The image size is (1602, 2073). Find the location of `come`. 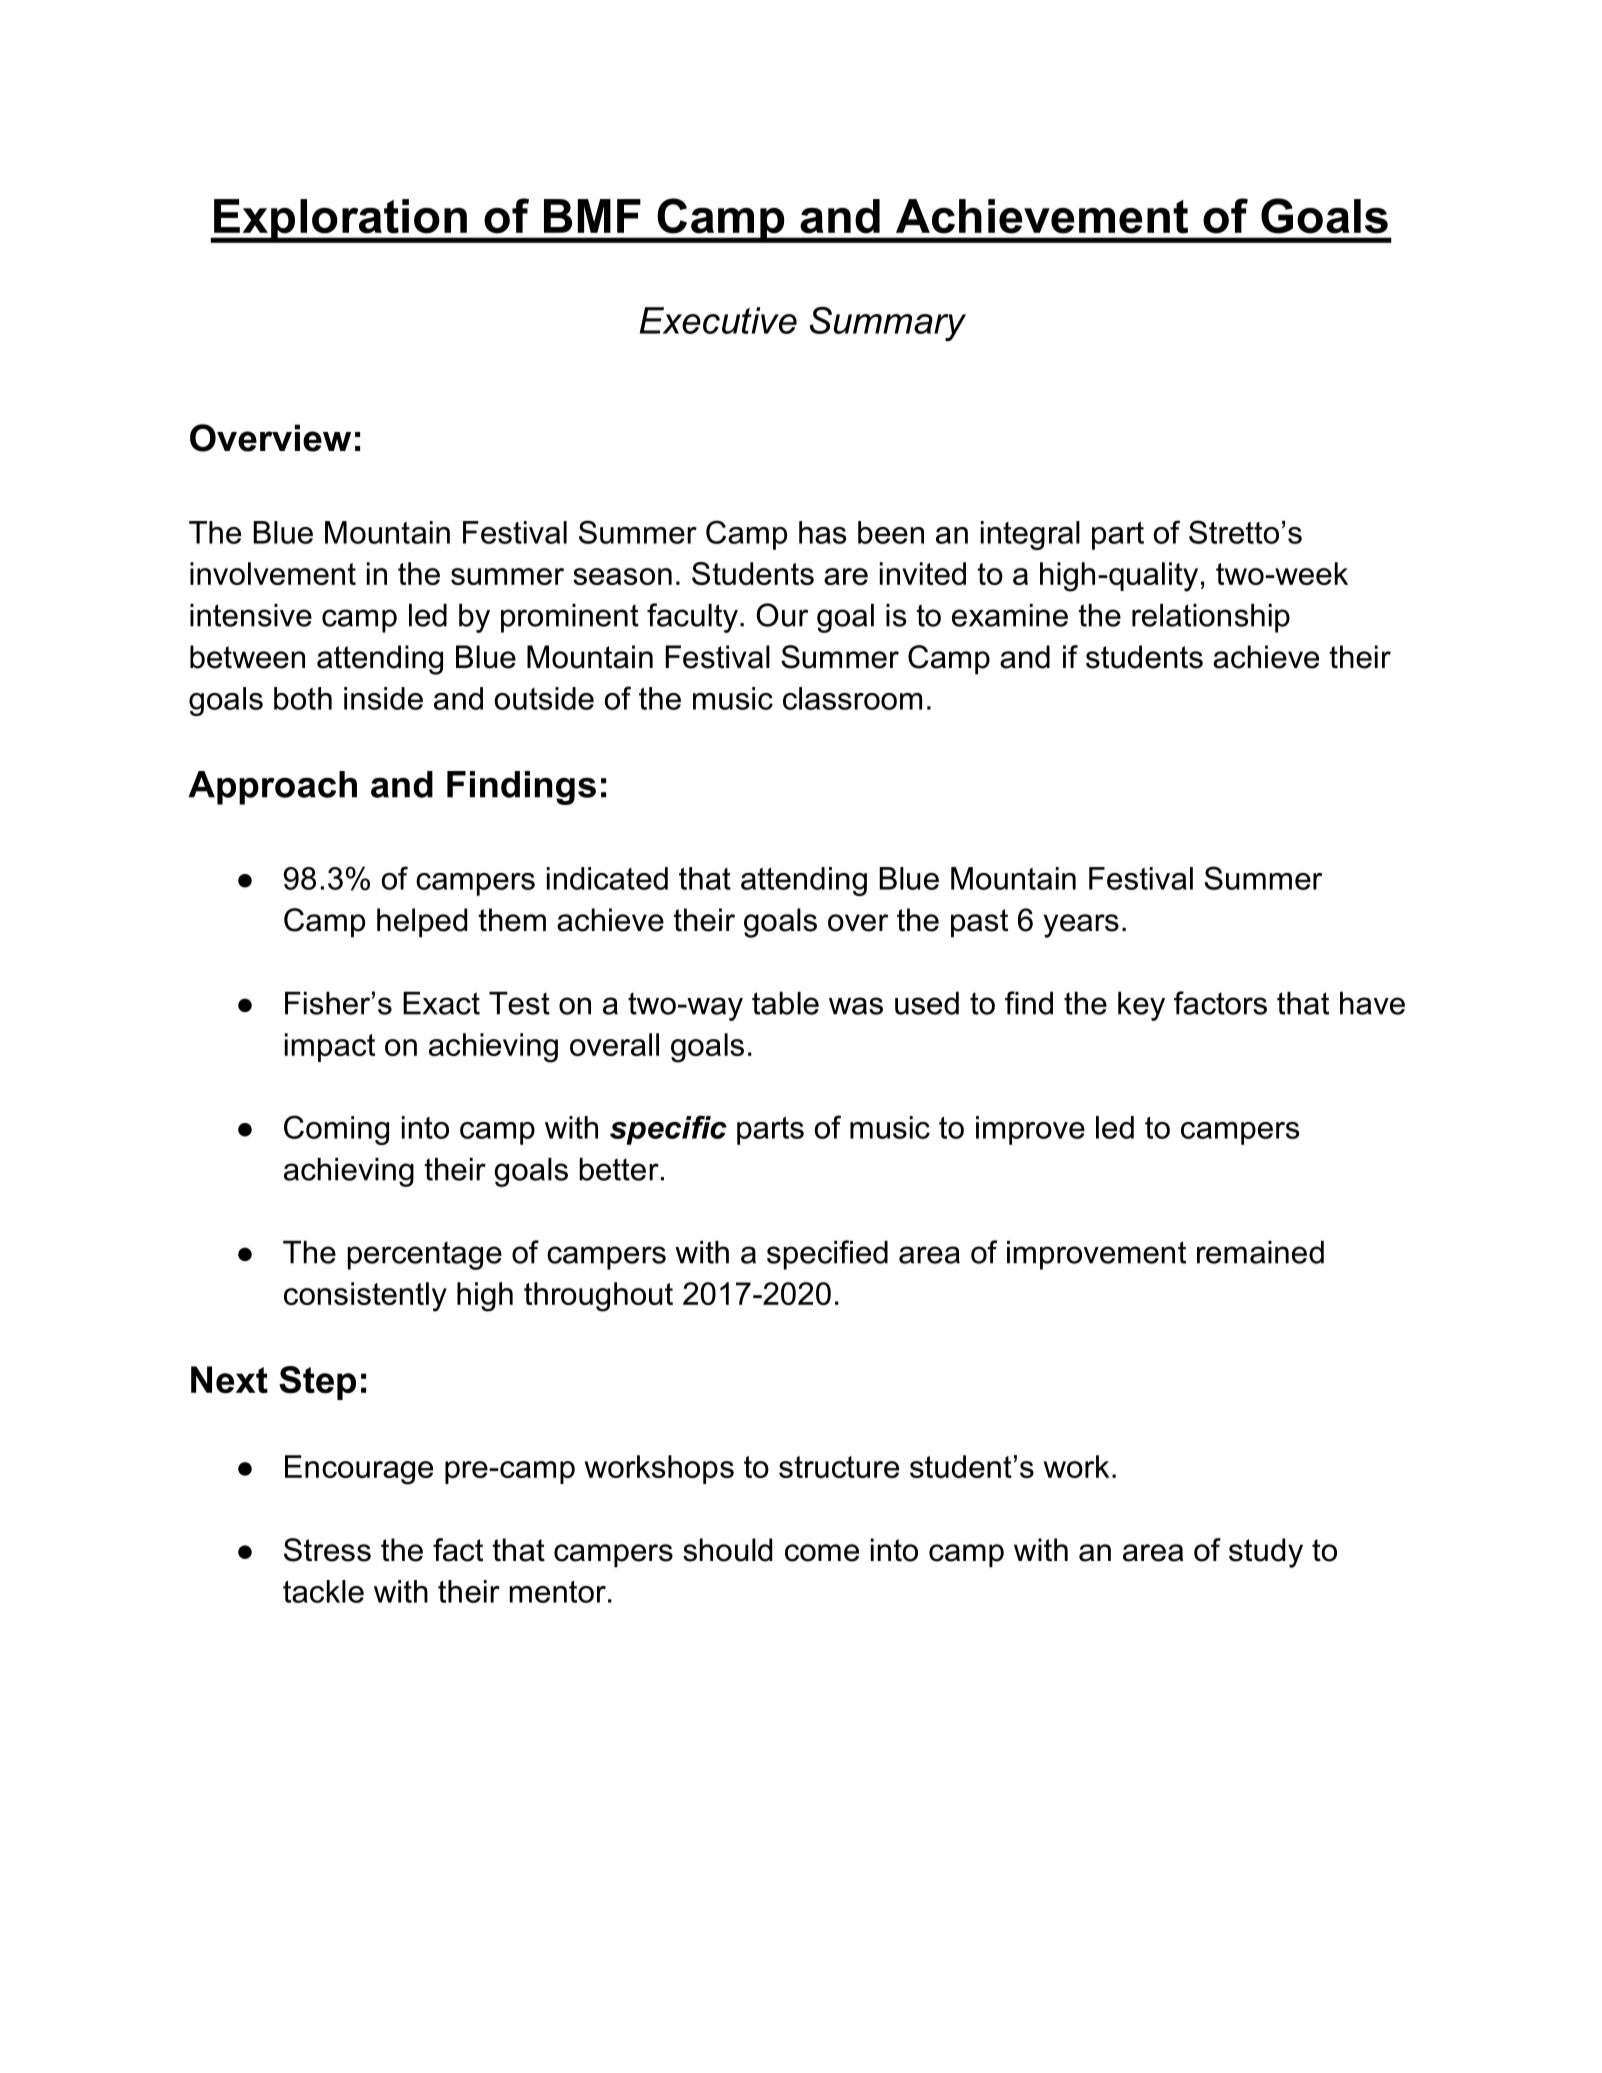

come is located at coordinates (822, 1553).
